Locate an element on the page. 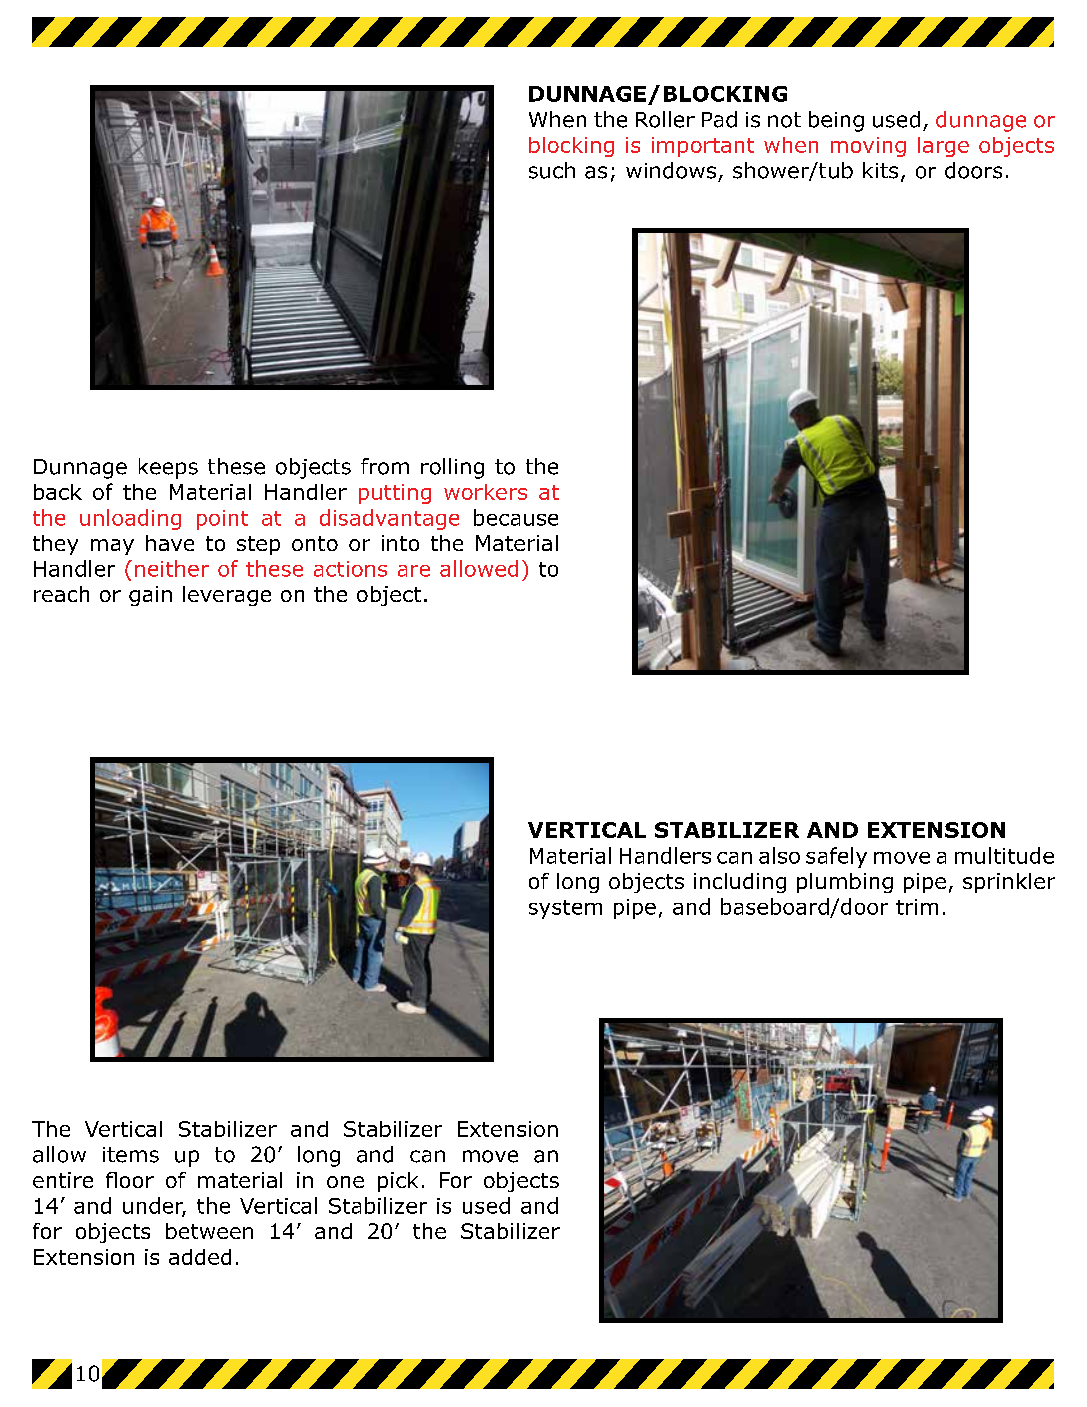 The image size is (1087, 1407). safely is located at coordinates (836, 857).
